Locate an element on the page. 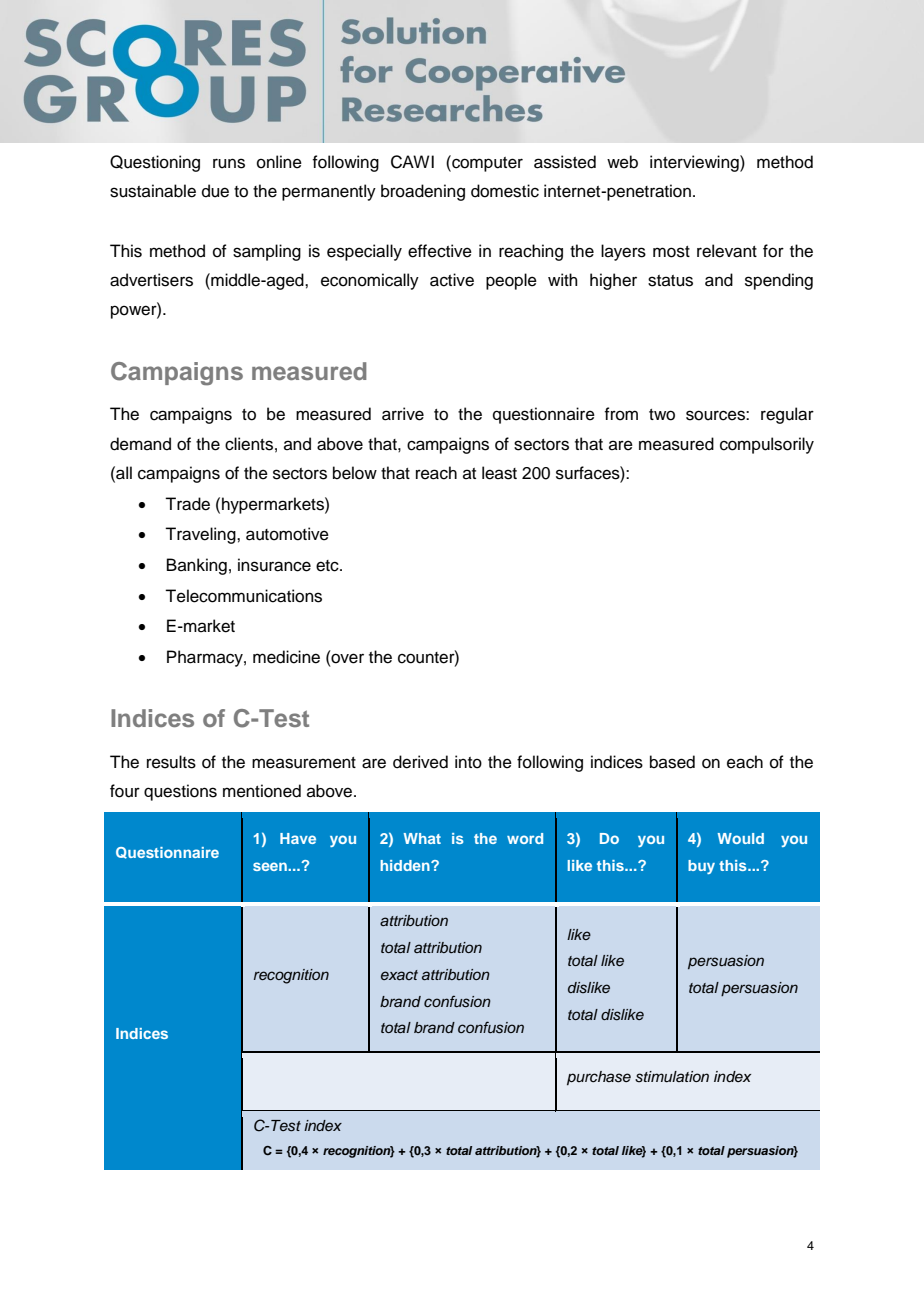 This page has width=924, height=1308. purchase is located at coordinates (599, 1078).
